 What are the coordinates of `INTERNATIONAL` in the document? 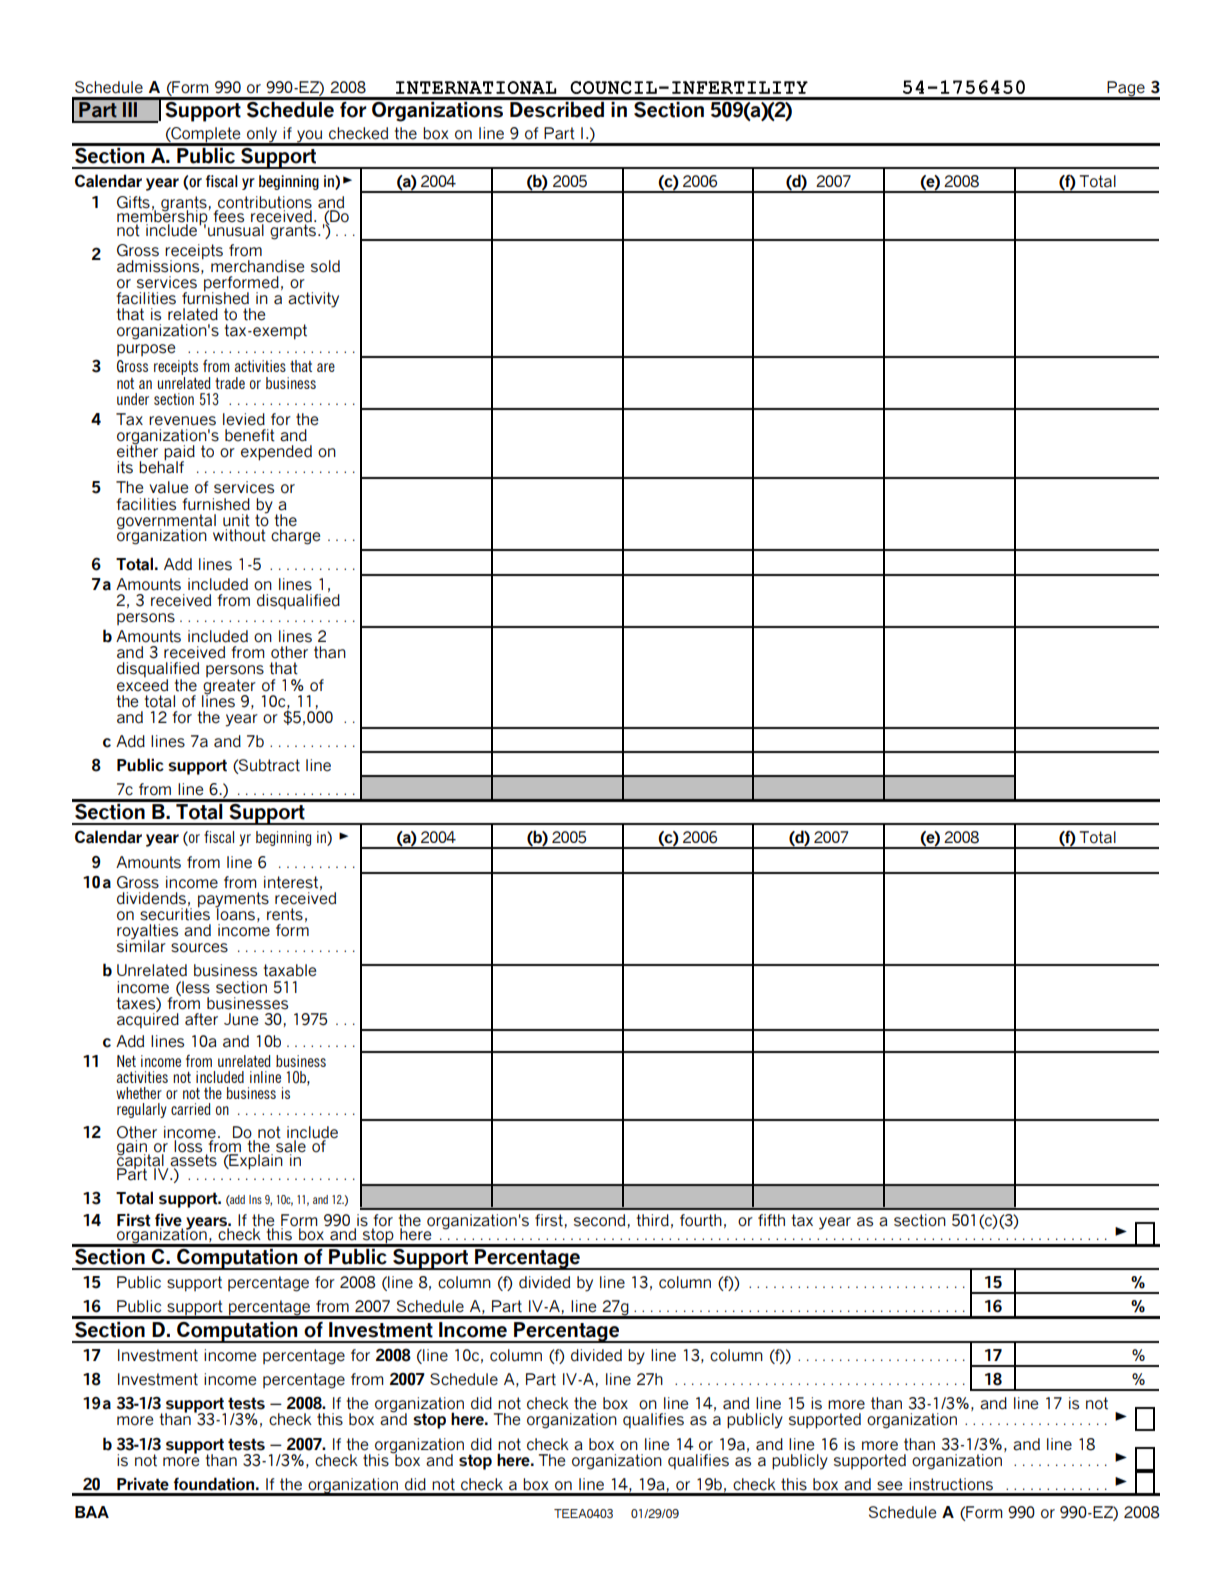 It's located at (476, 87).
